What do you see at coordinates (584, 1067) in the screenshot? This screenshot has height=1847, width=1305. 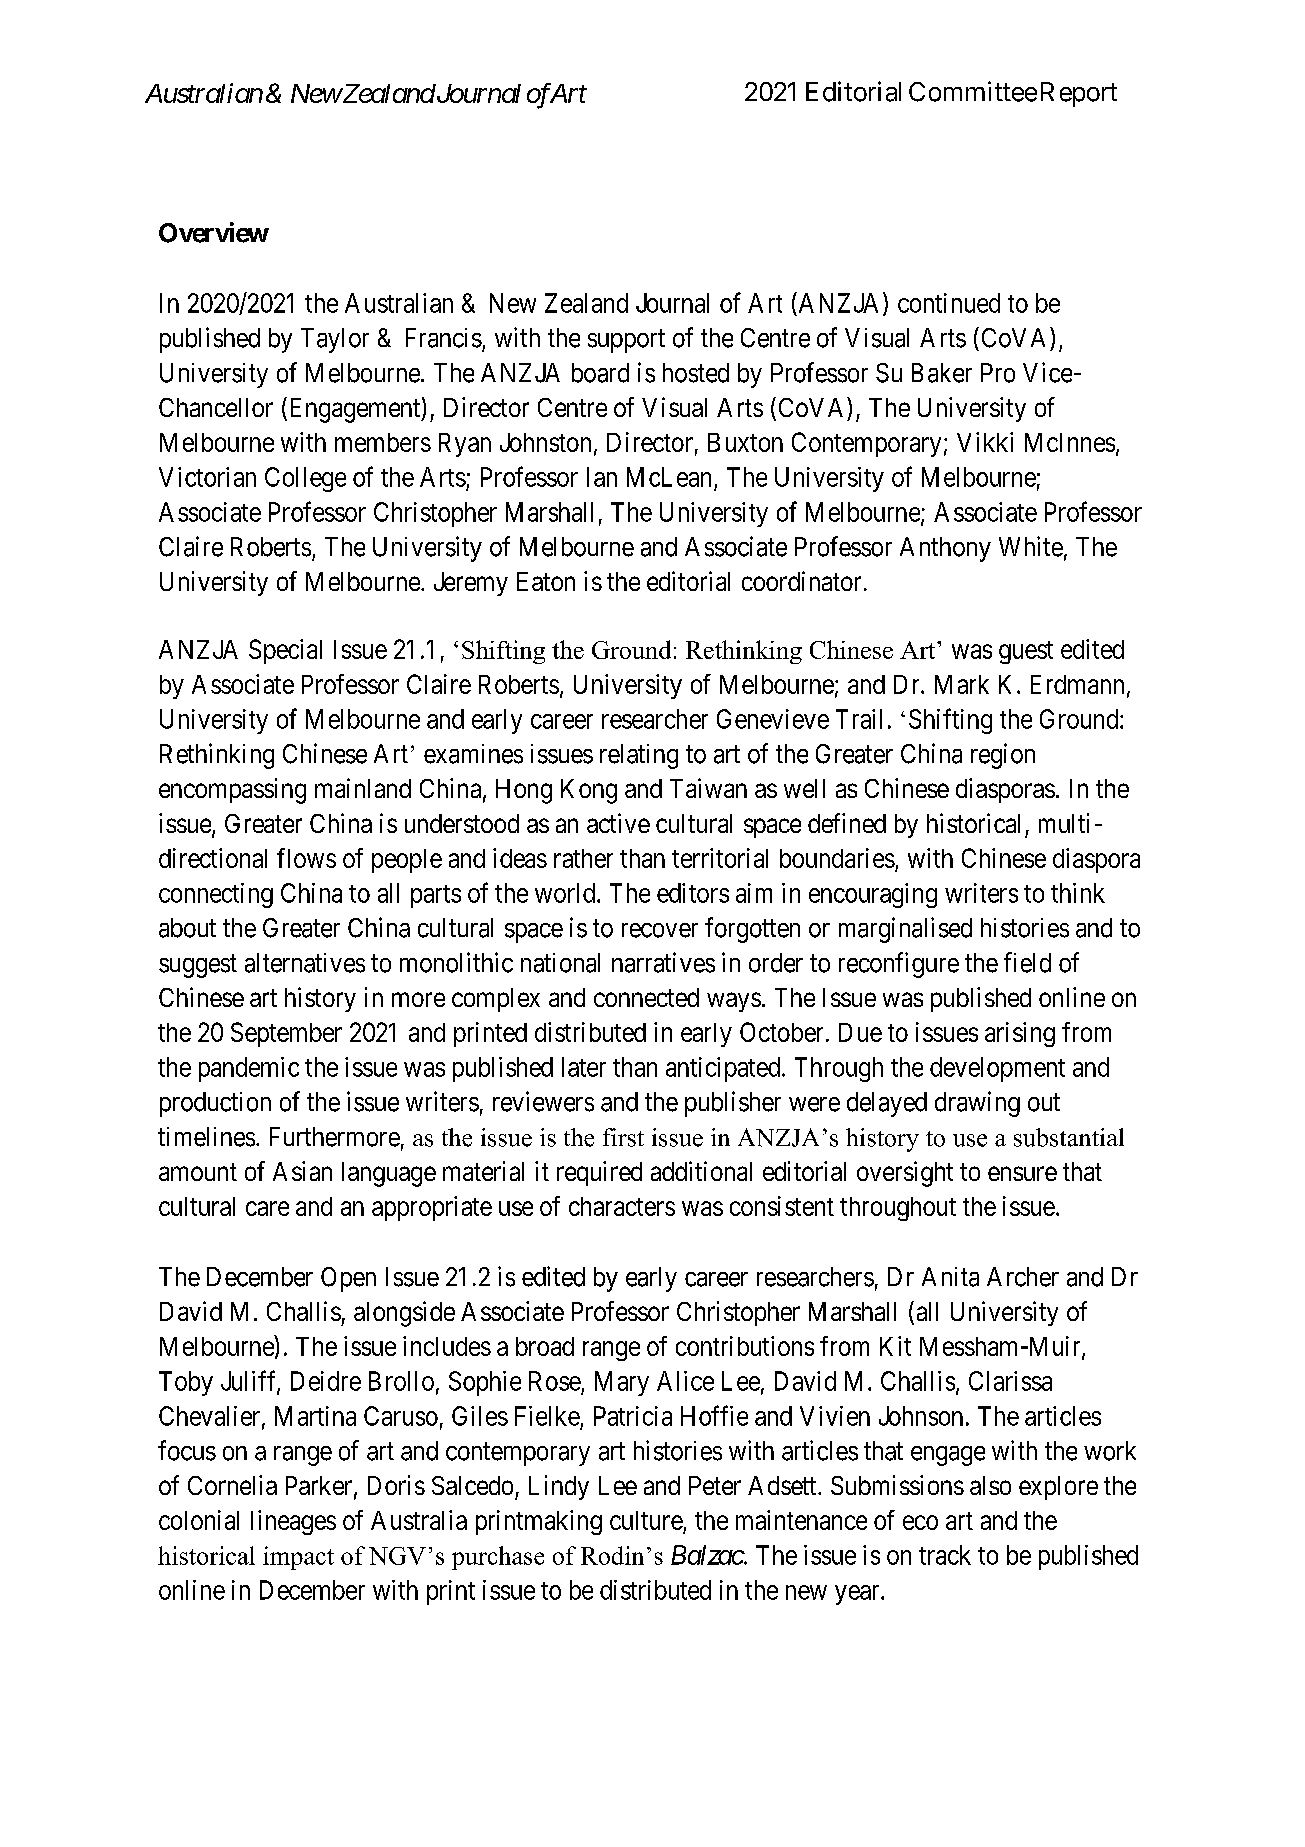 I see `later` at bounding box center [584, 1067].
